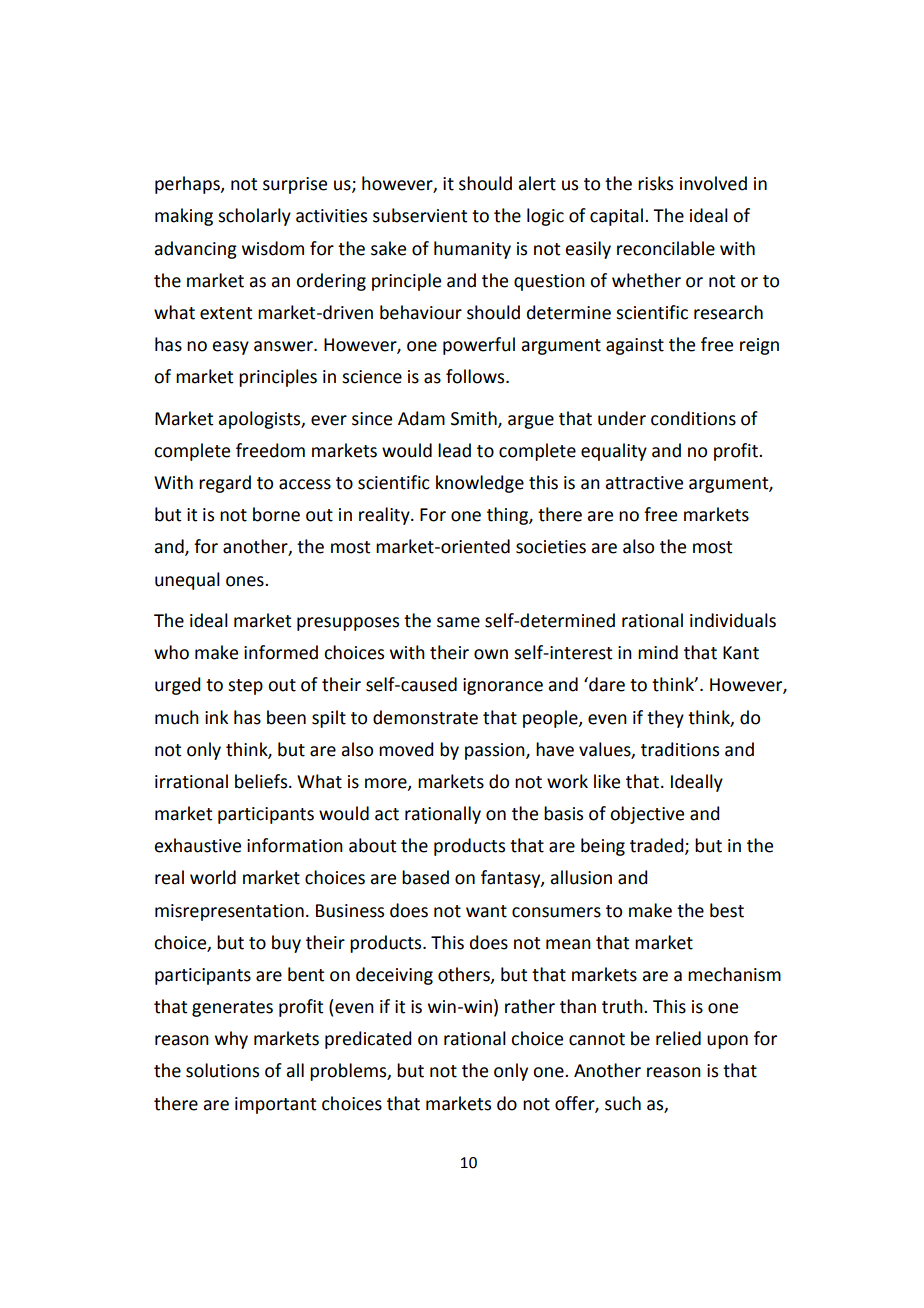 The width and height of the screenshot is (924, 1308). Describe the element at coordinates (225, 484) in the screenshot. I see `regard` at that location.
